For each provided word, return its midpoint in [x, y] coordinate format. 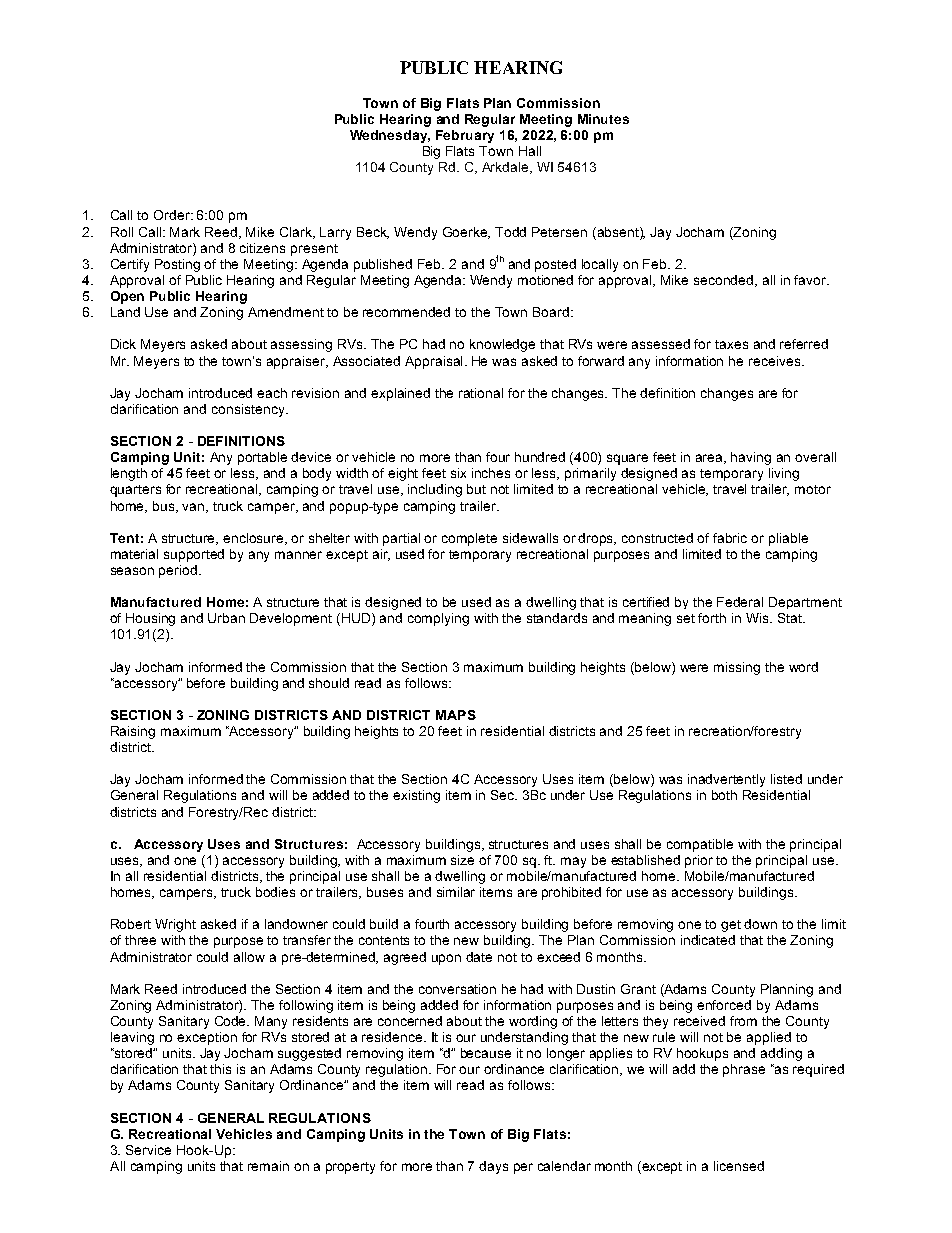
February [465, 136]
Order [173, 215]
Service [148, 1150]
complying [438, 619]
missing [737, 668]
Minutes [603, 119]
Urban [226, 618]
